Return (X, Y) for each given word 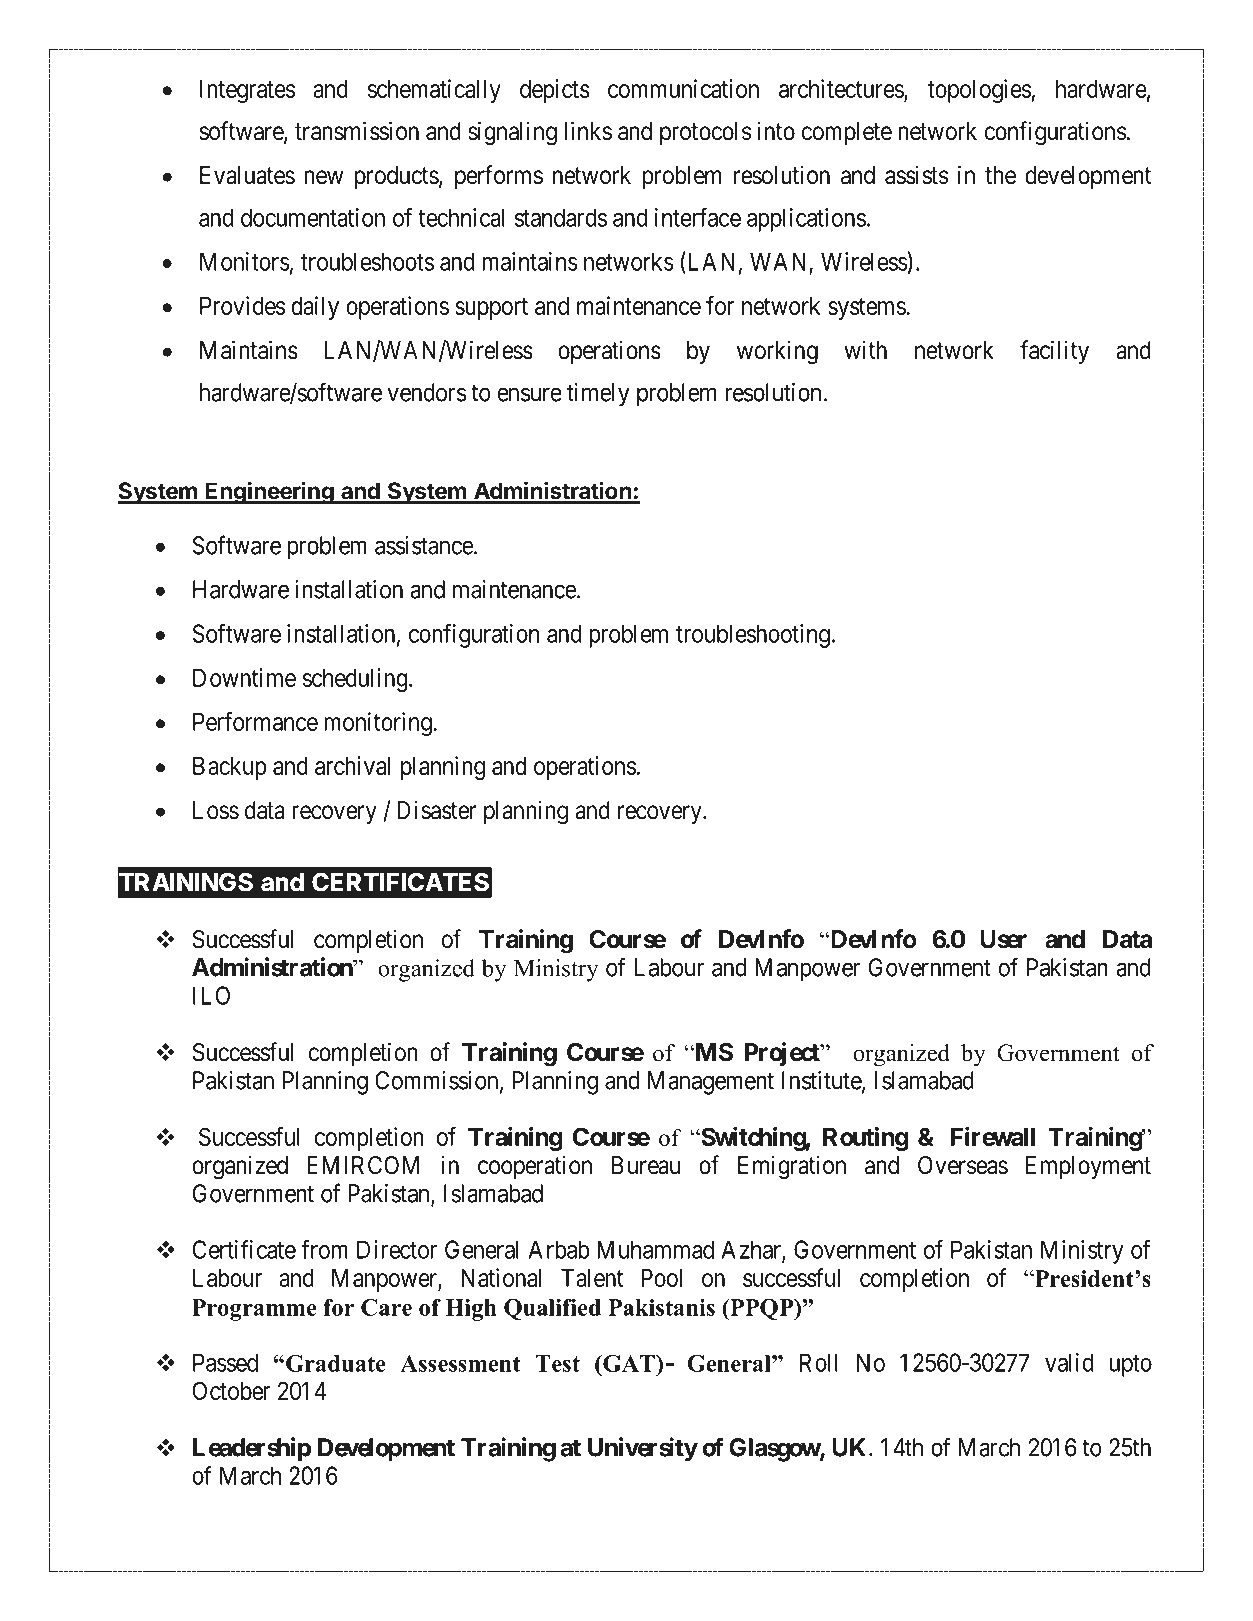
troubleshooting (753, 636)
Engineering (270, 492)
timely (598, 395)
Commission (438, 1081)
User (1003, 939)
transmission (357, 131)
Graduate (336, 1363)
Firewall (993, 1136)
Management (711, 1083)
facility (1054, 352)
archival (352, 765)
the (1000, 175)
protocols (705, 133)
